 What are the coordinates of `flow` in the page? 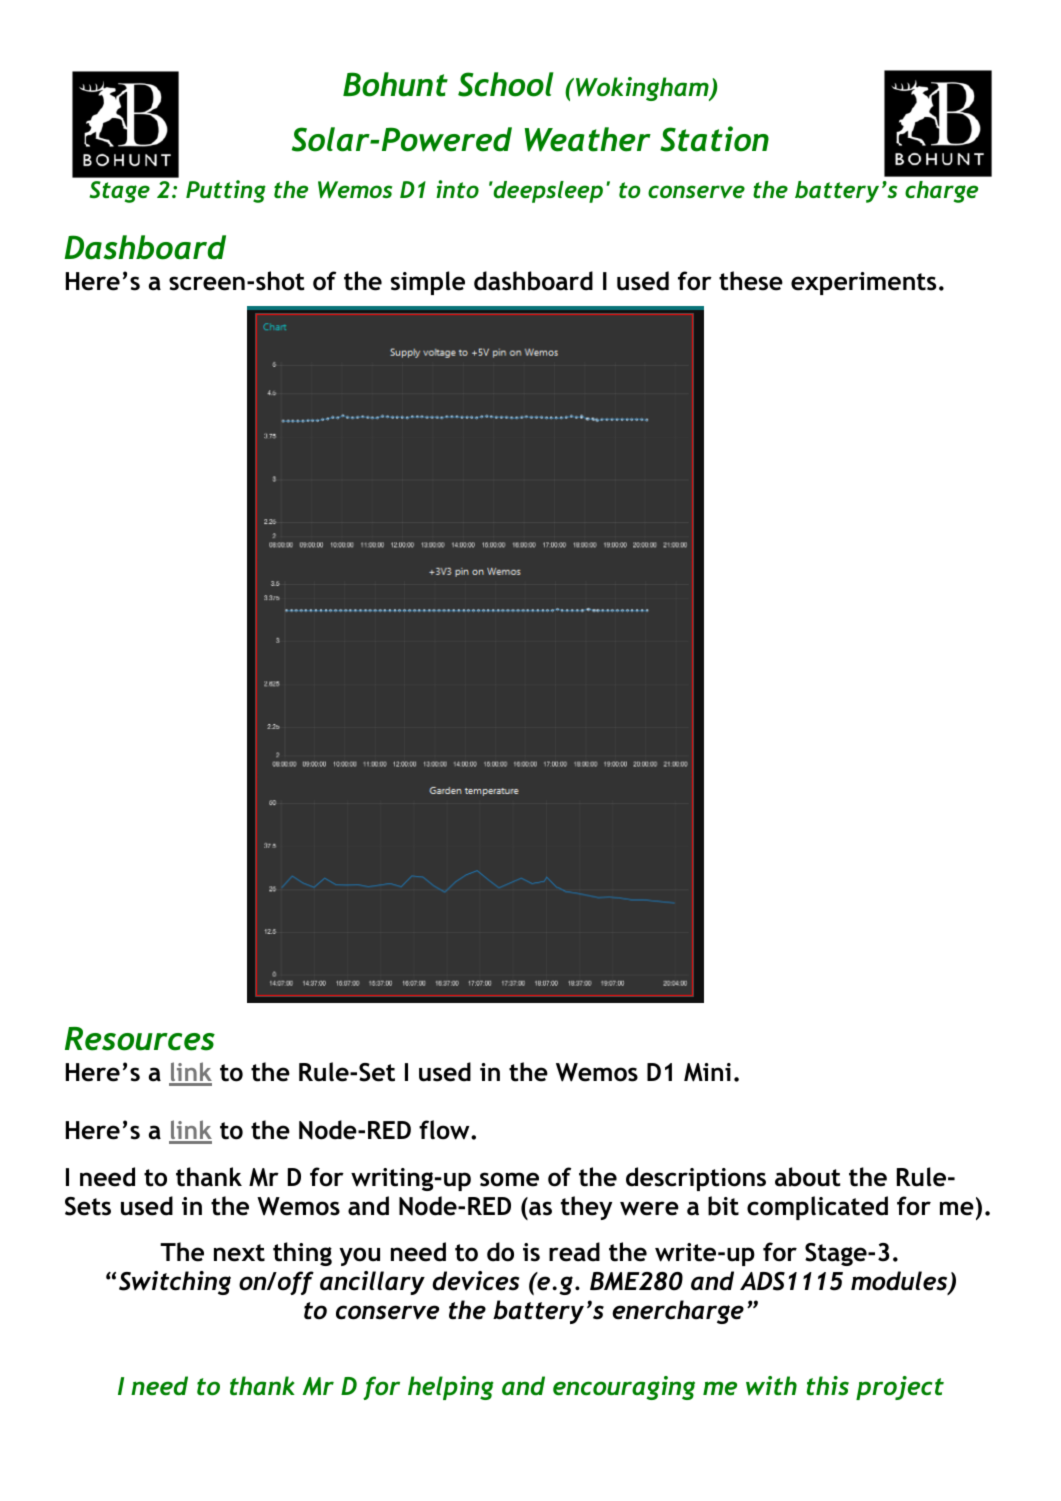 It's located at (445, 1130).
